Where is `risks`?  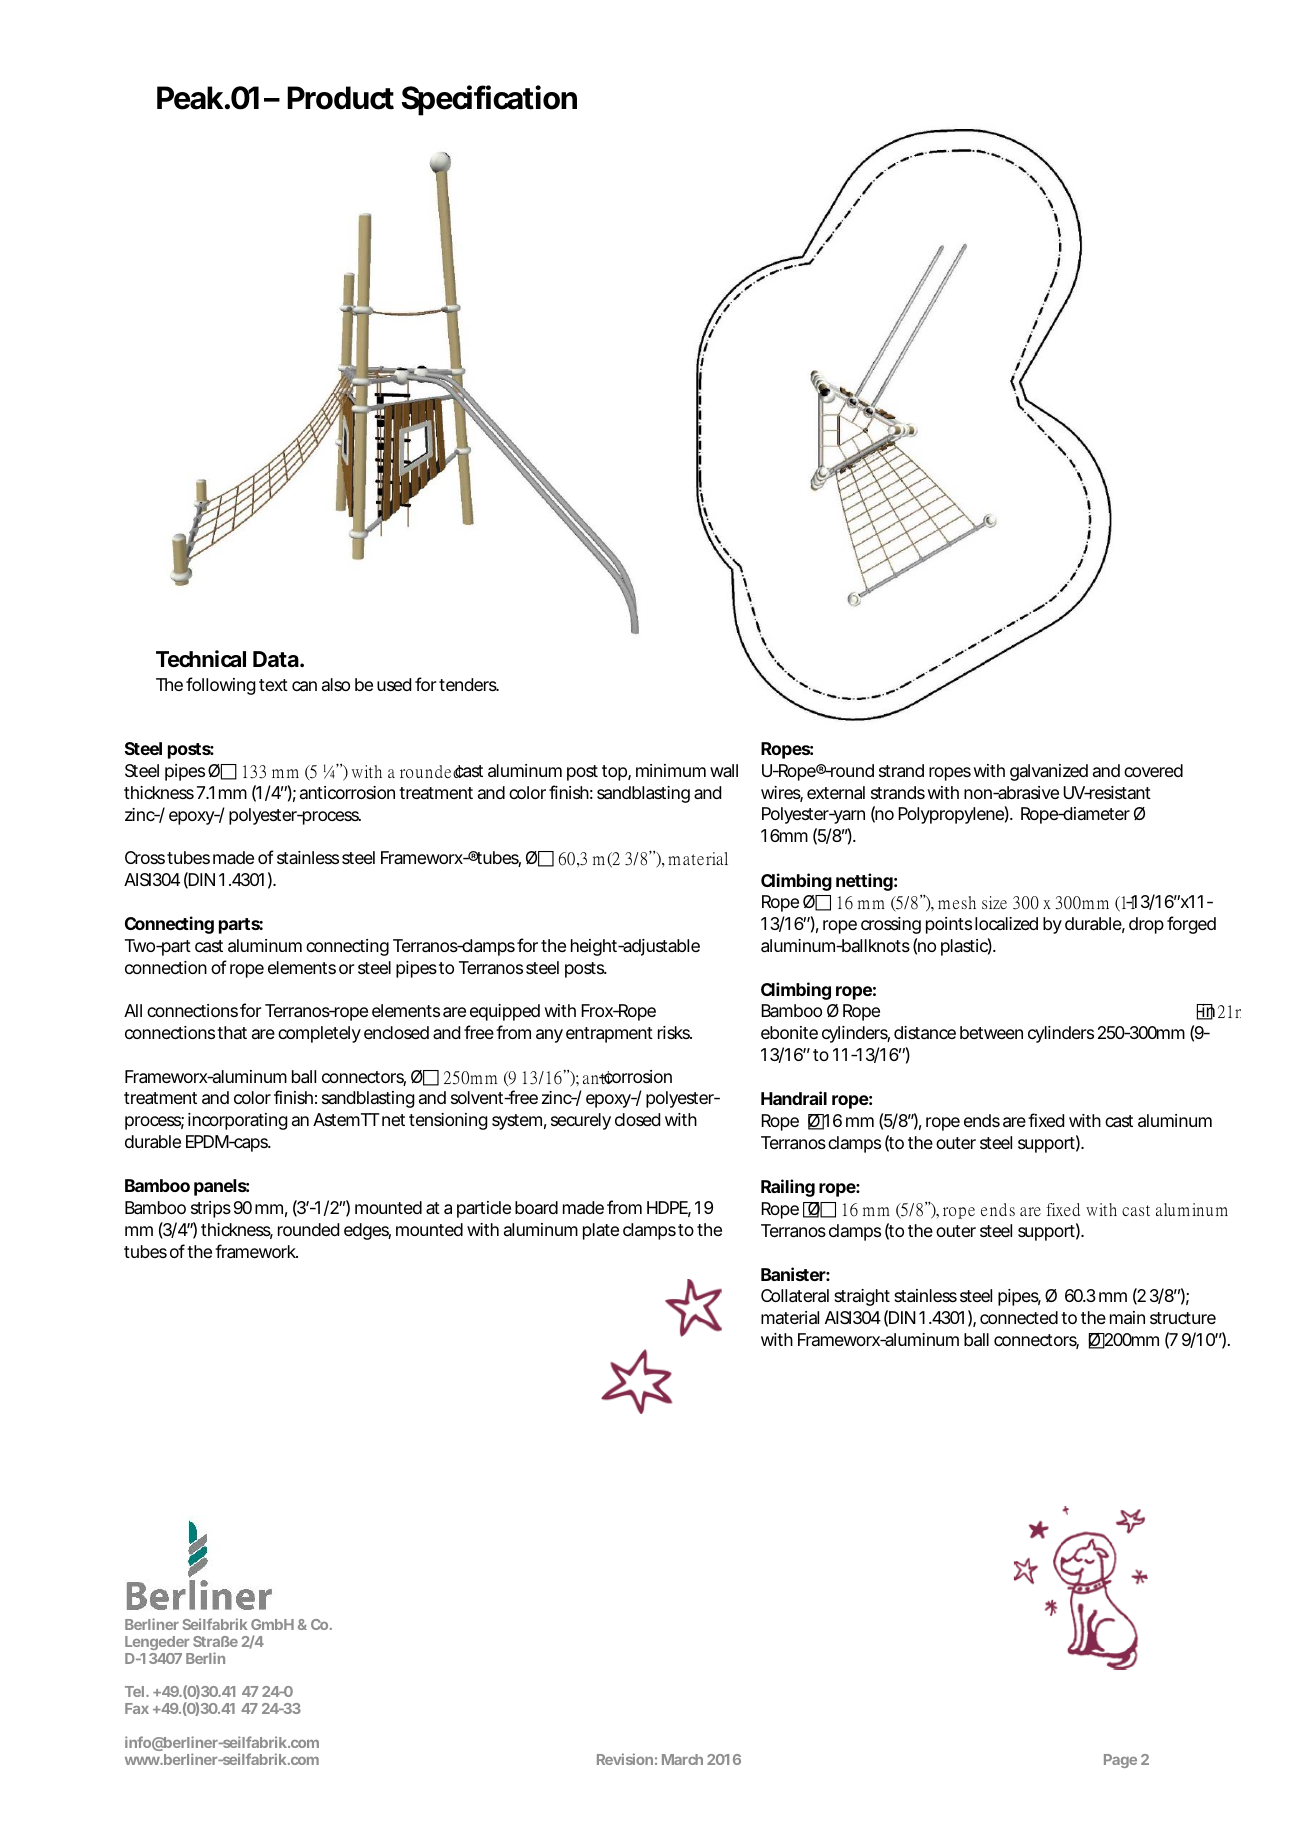 risks is located at coordinates (675, 1032).
